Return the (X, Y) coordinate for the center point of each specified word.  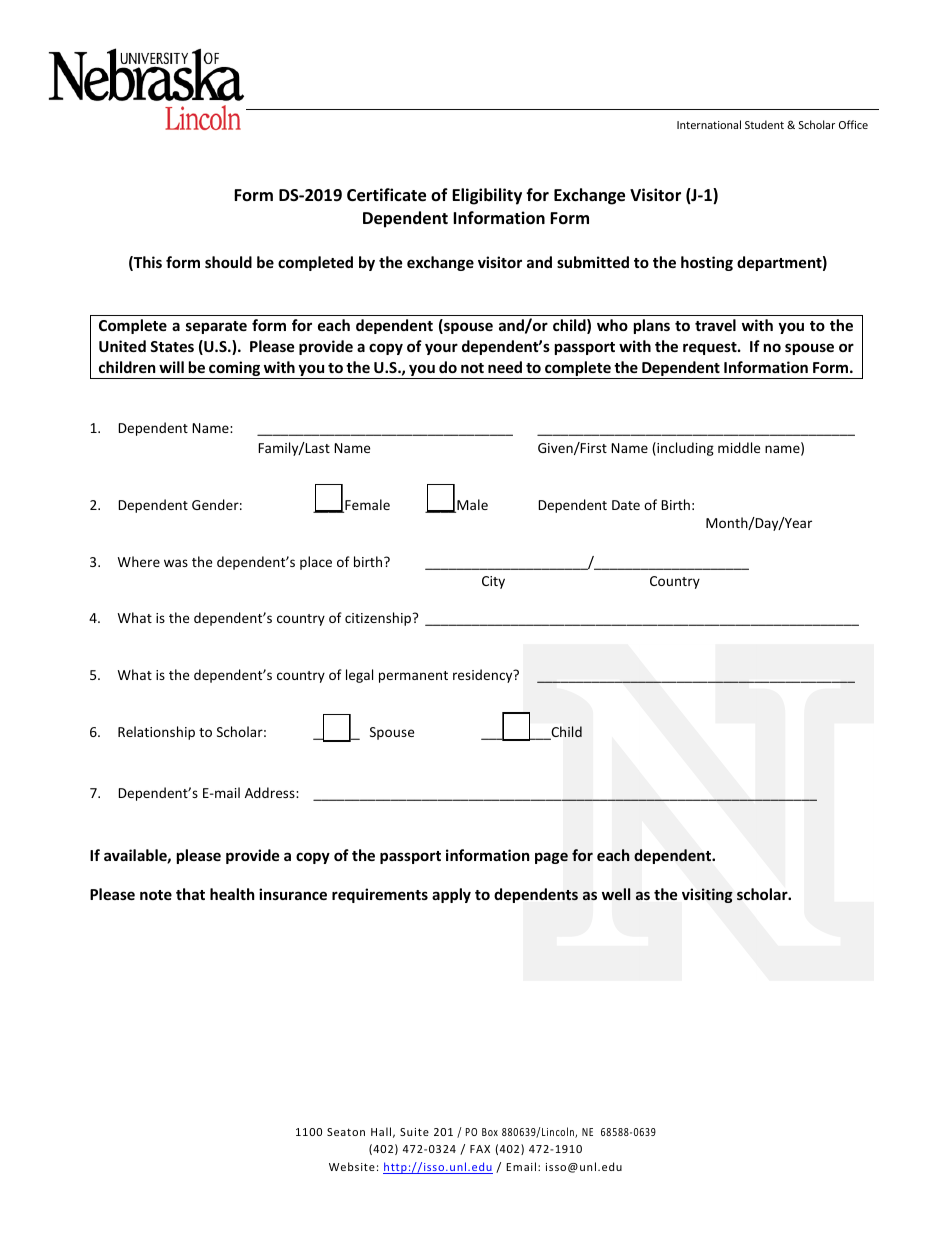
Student (764, 124)
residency (484, 676)
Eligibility (487, 196)
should (228, 262)
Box (490, 1132)
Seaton (346, 1132)
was (176, 563)
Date (626, 505)
